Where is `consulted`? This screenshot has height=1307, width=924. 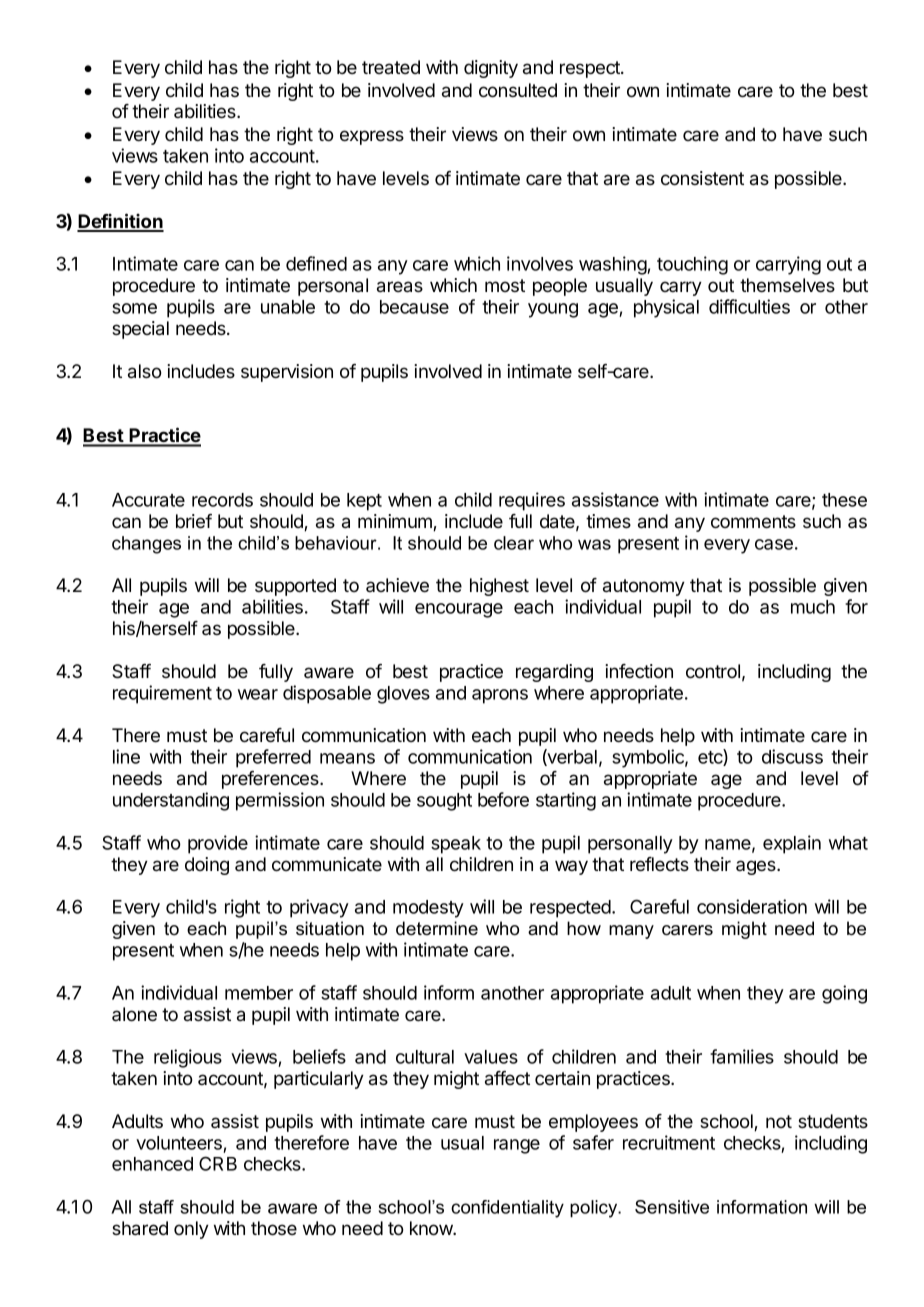
consulted is located at coordinates (518, 90).
